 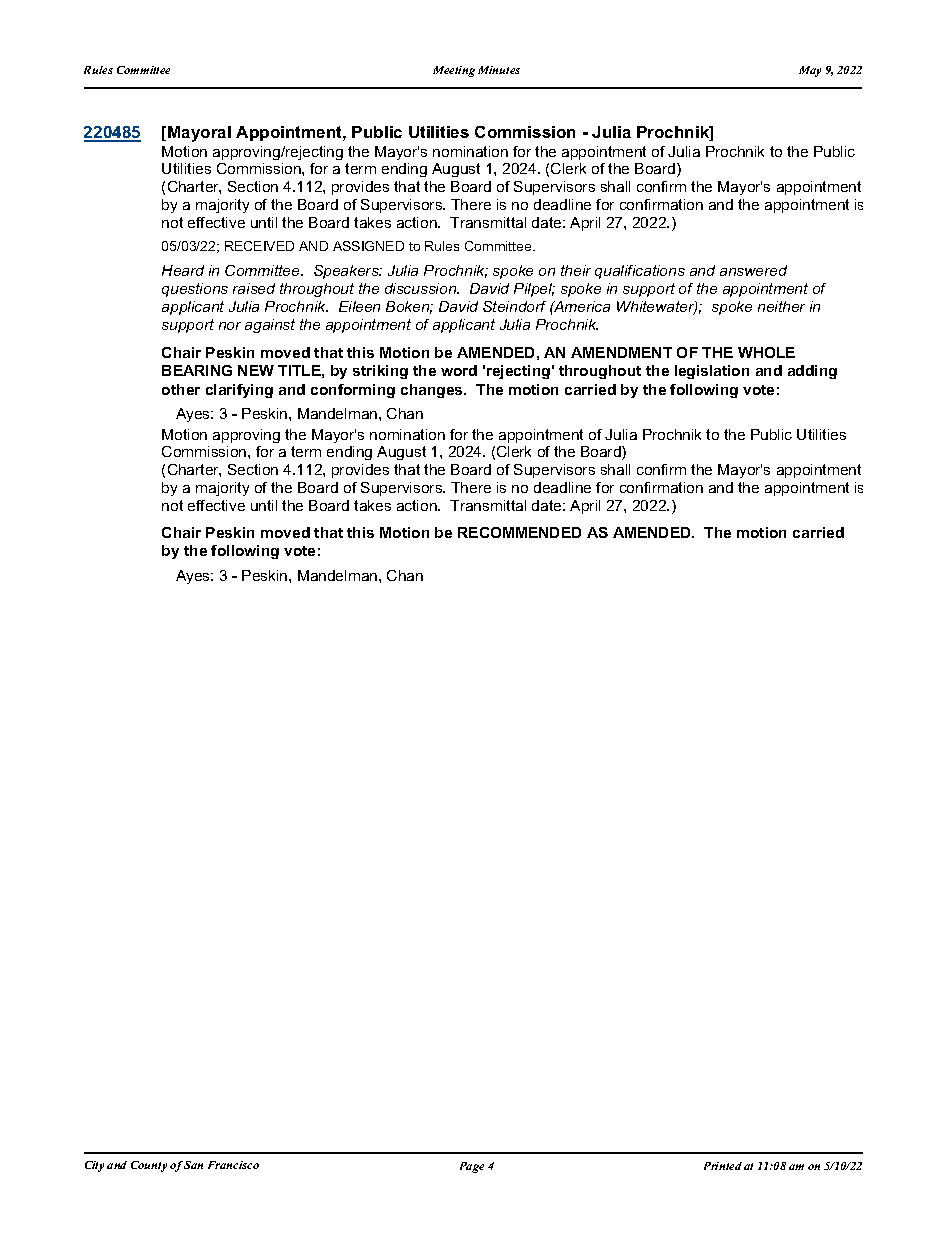 I want to click on Printed, so click(x=723, y=1166).
